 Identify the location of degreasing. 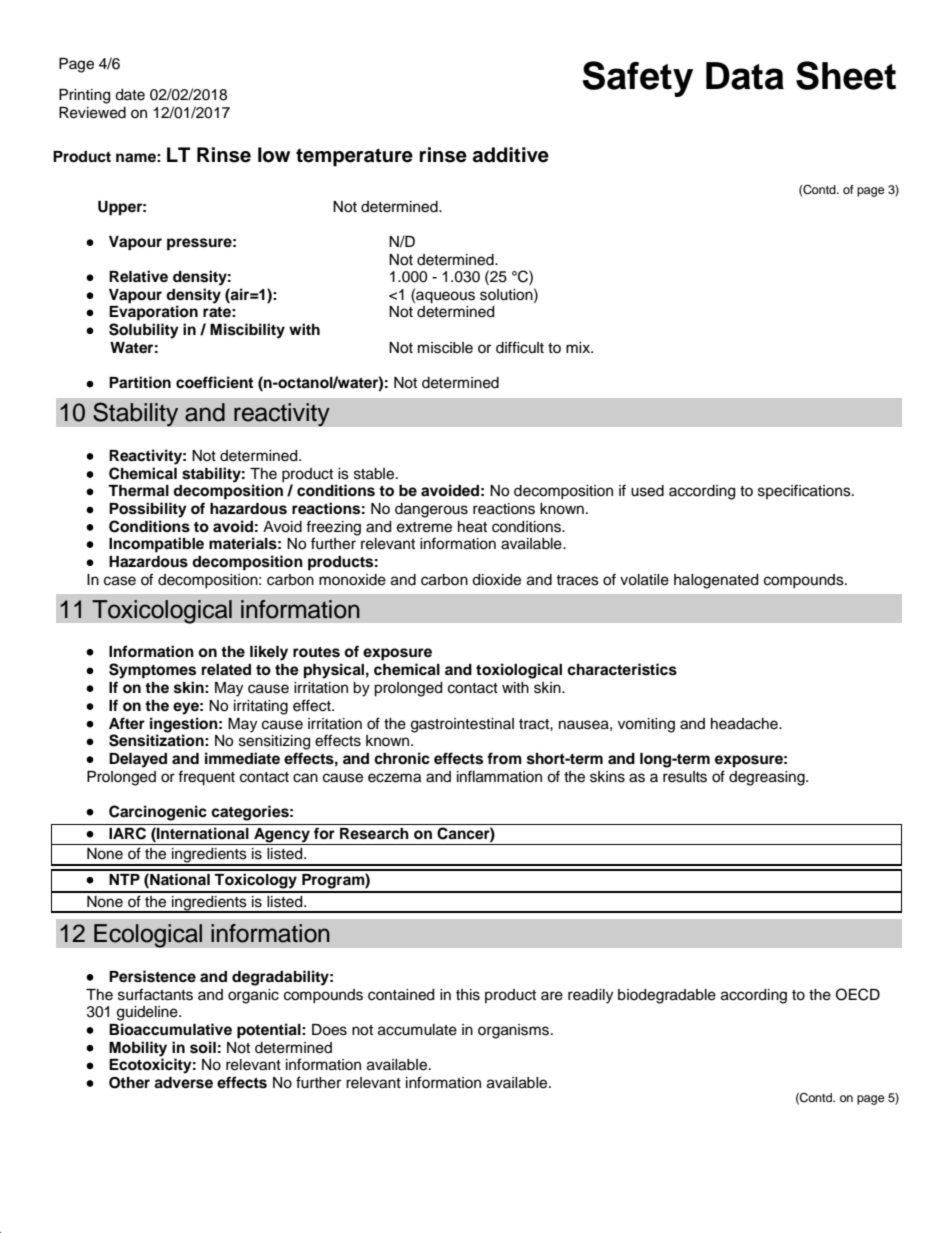
(768, 778).
